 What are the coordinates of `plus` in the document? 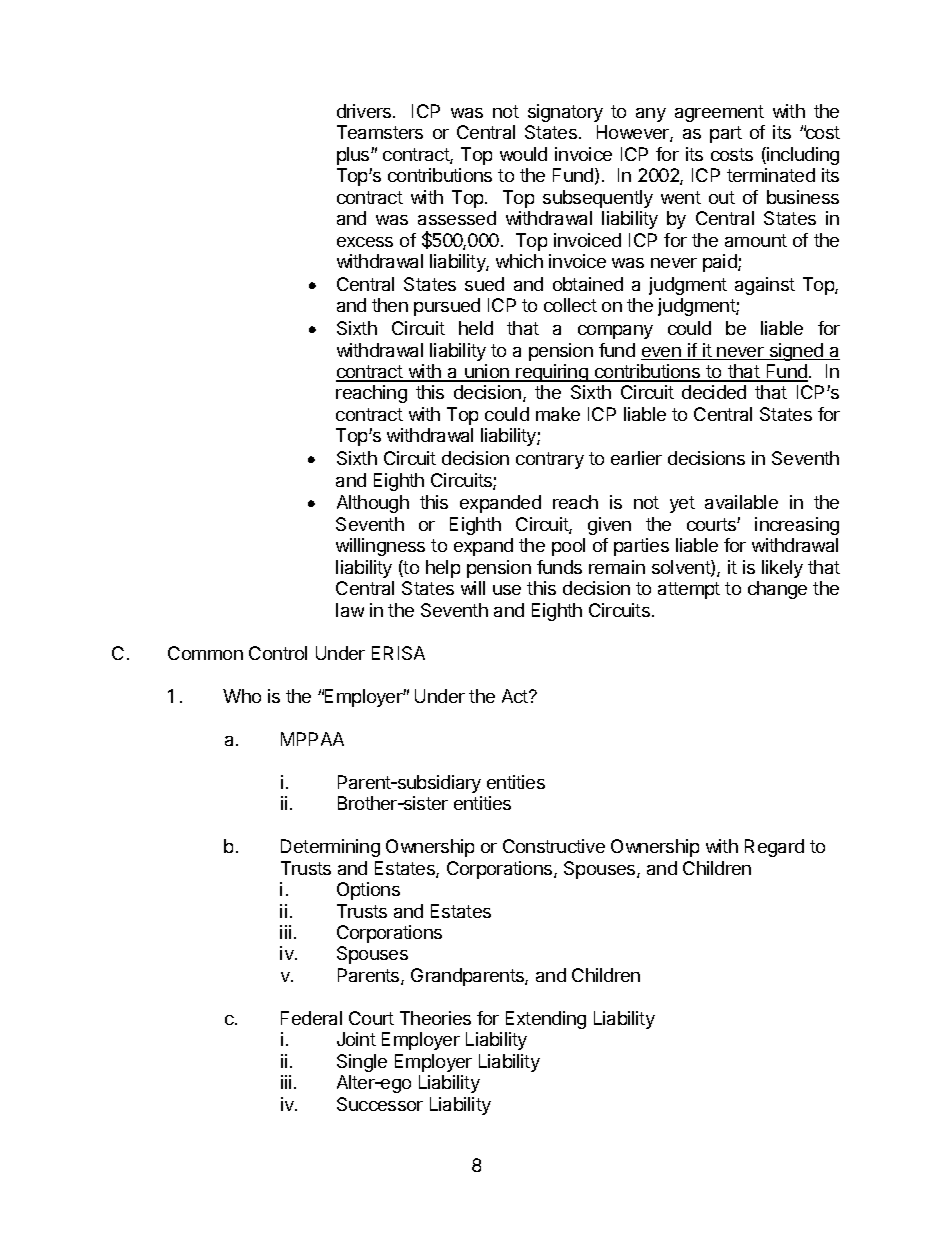 It's located at (354, 156).
